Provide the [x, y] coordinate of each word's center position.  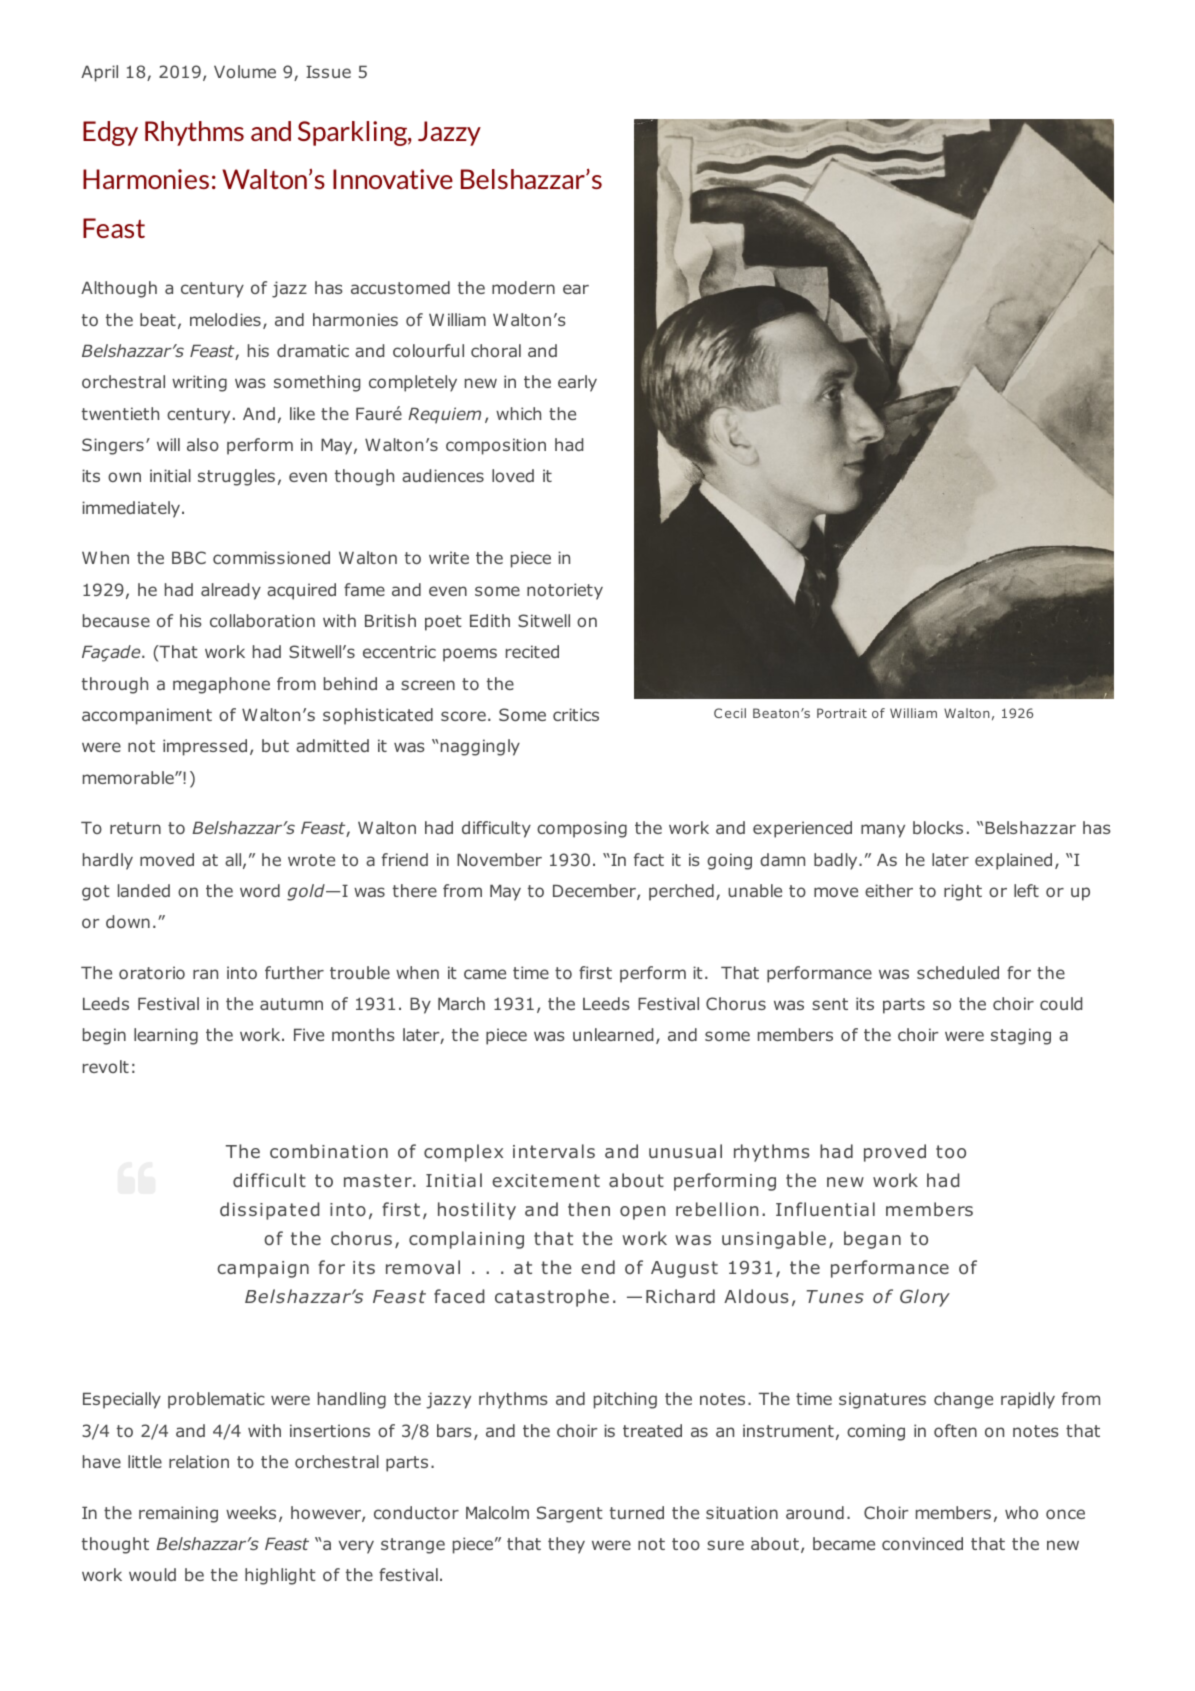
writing [199, 383]
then [589, 1209]
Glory [925, 1298]
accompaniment [147, 716]
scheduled [958, 972]
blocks [938, 827]
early [577, 383]
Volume [245, 71]
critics [576, 714]
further [294, 972]
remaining [178, 1514]
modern [523, 287]
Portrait [842, 713]
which [518, 413]
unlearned [613, 1034]
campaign [263, 1269]
